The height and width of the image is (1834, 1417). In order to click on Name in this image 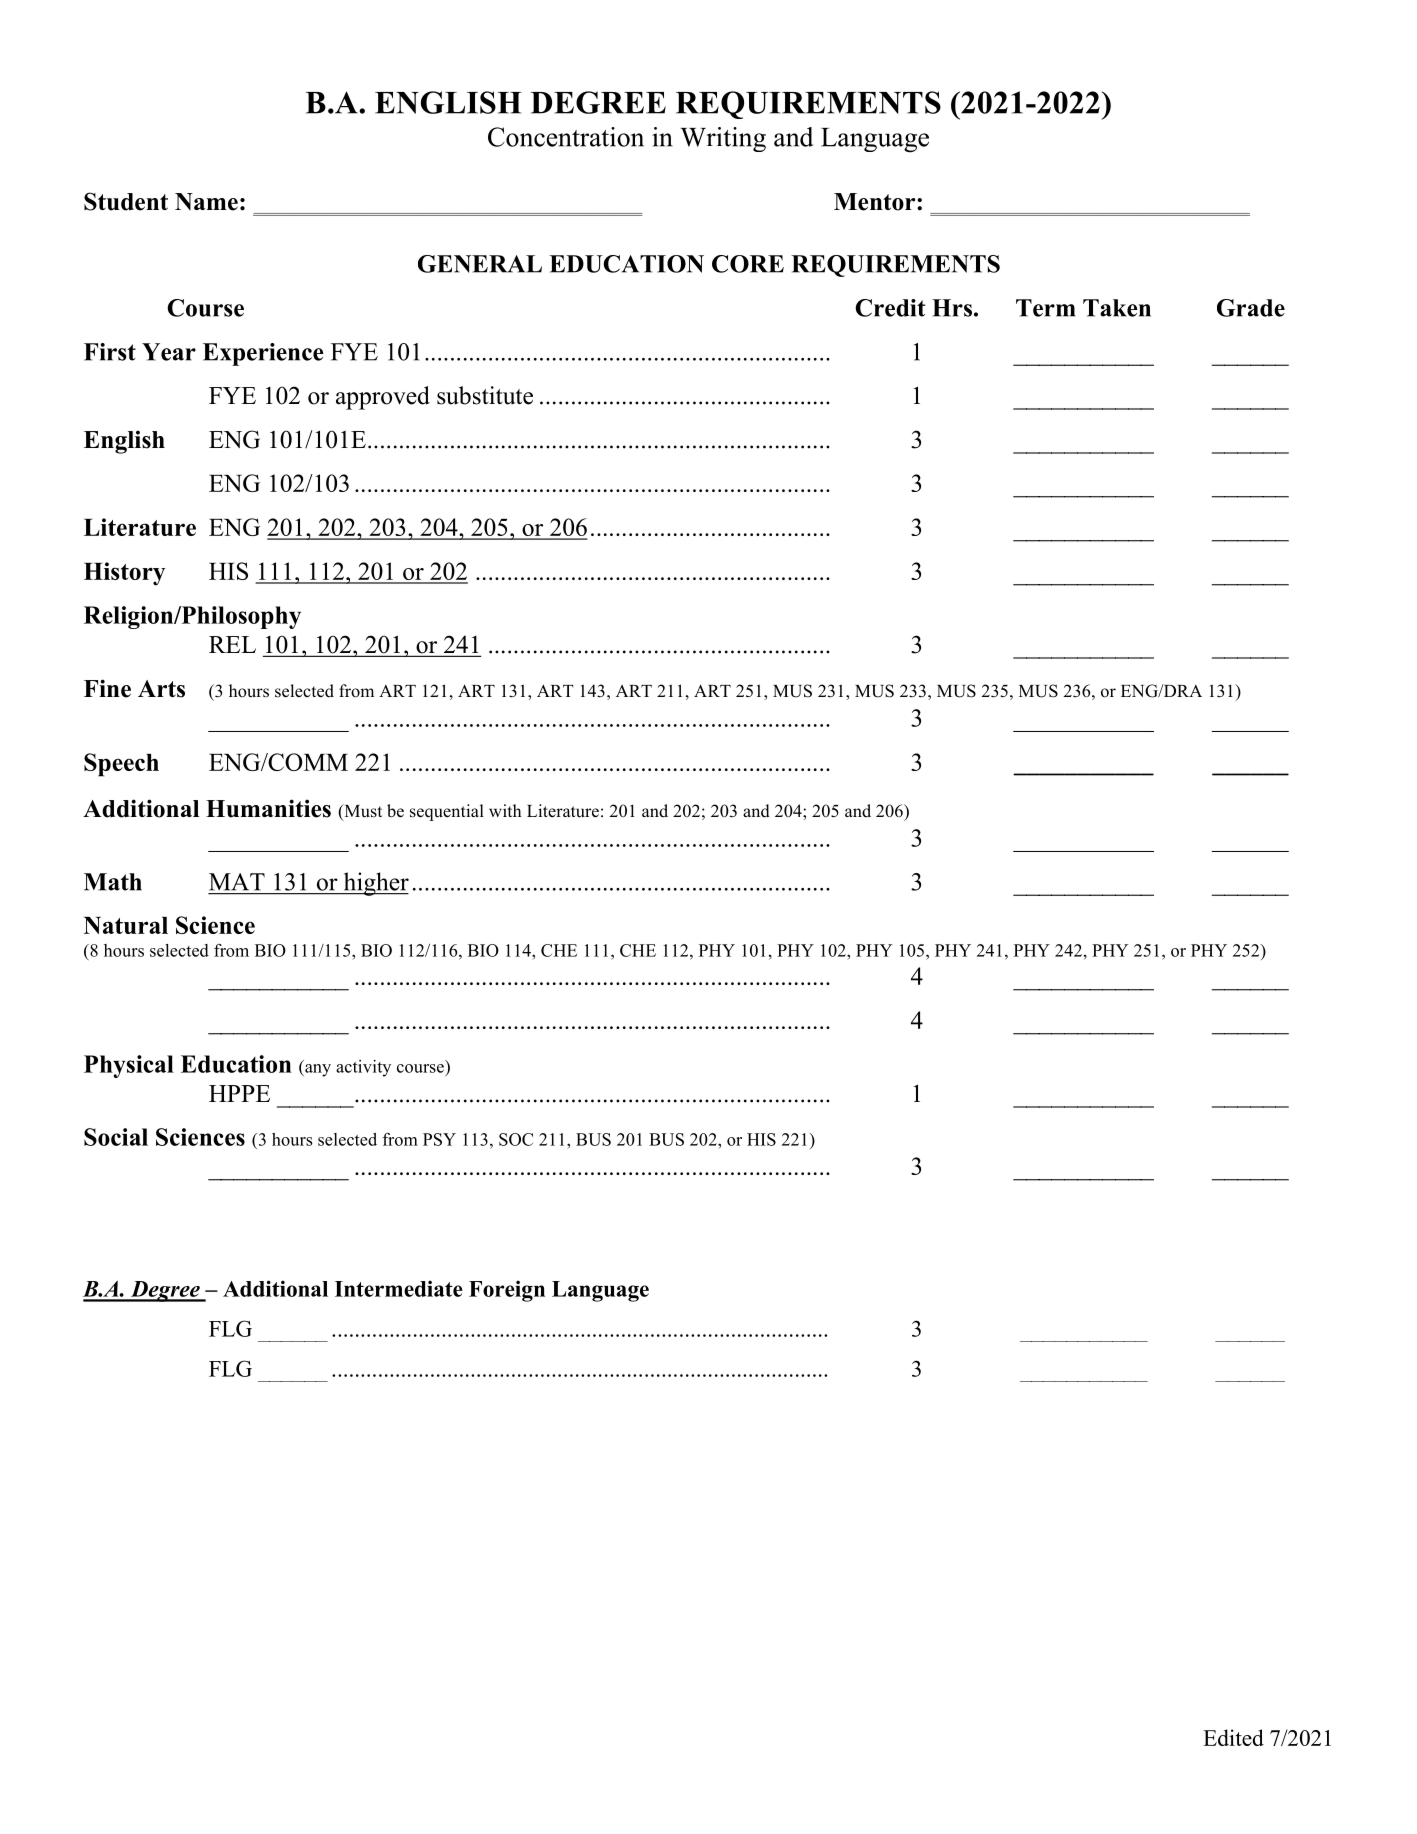, I will do `click(206, 202)`.
